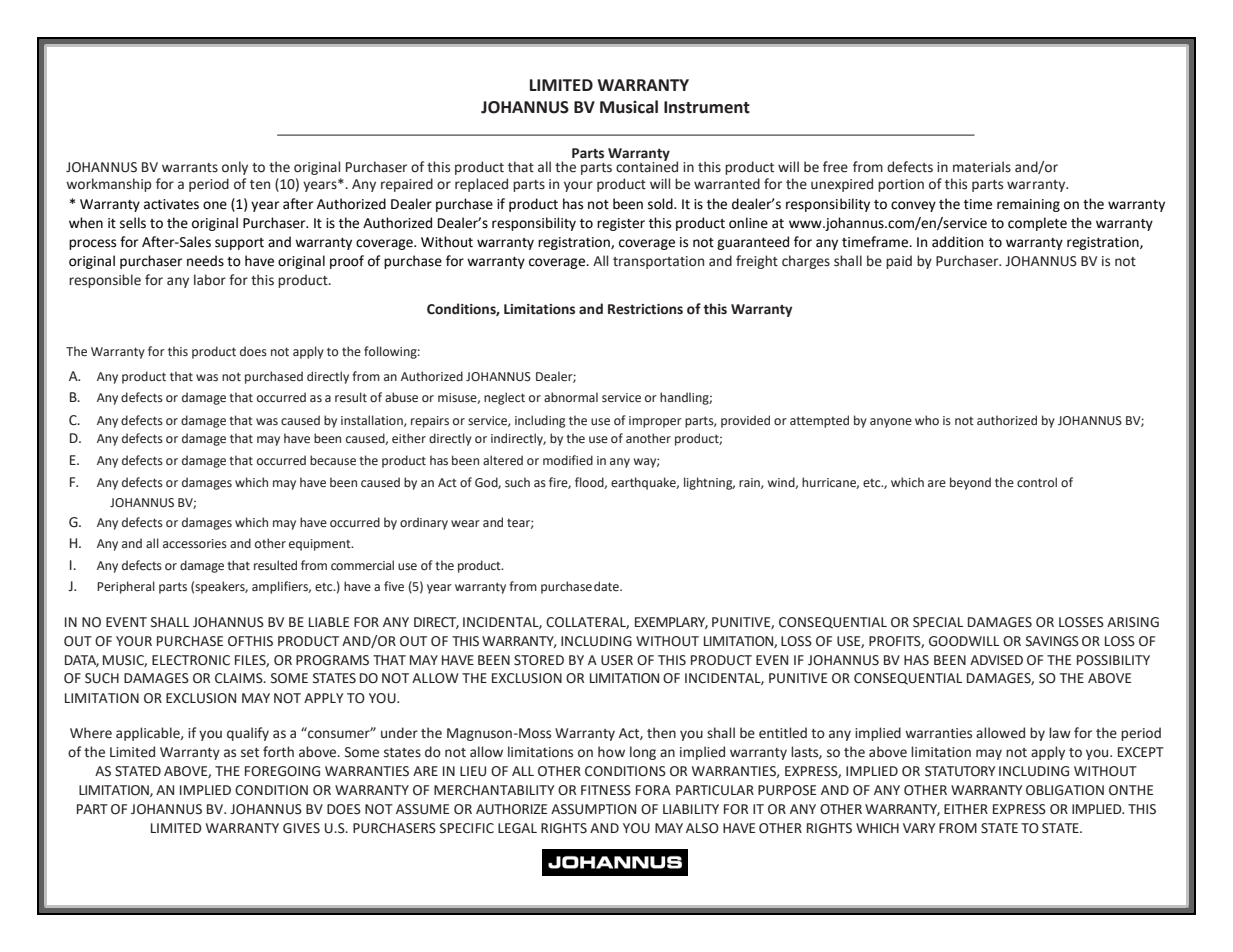 The height and width of the screenshot is (952, 1233). What do you see at coordinates (982, 167) in the screenshot?
I see `materials` at bounding box center [982, 167].
